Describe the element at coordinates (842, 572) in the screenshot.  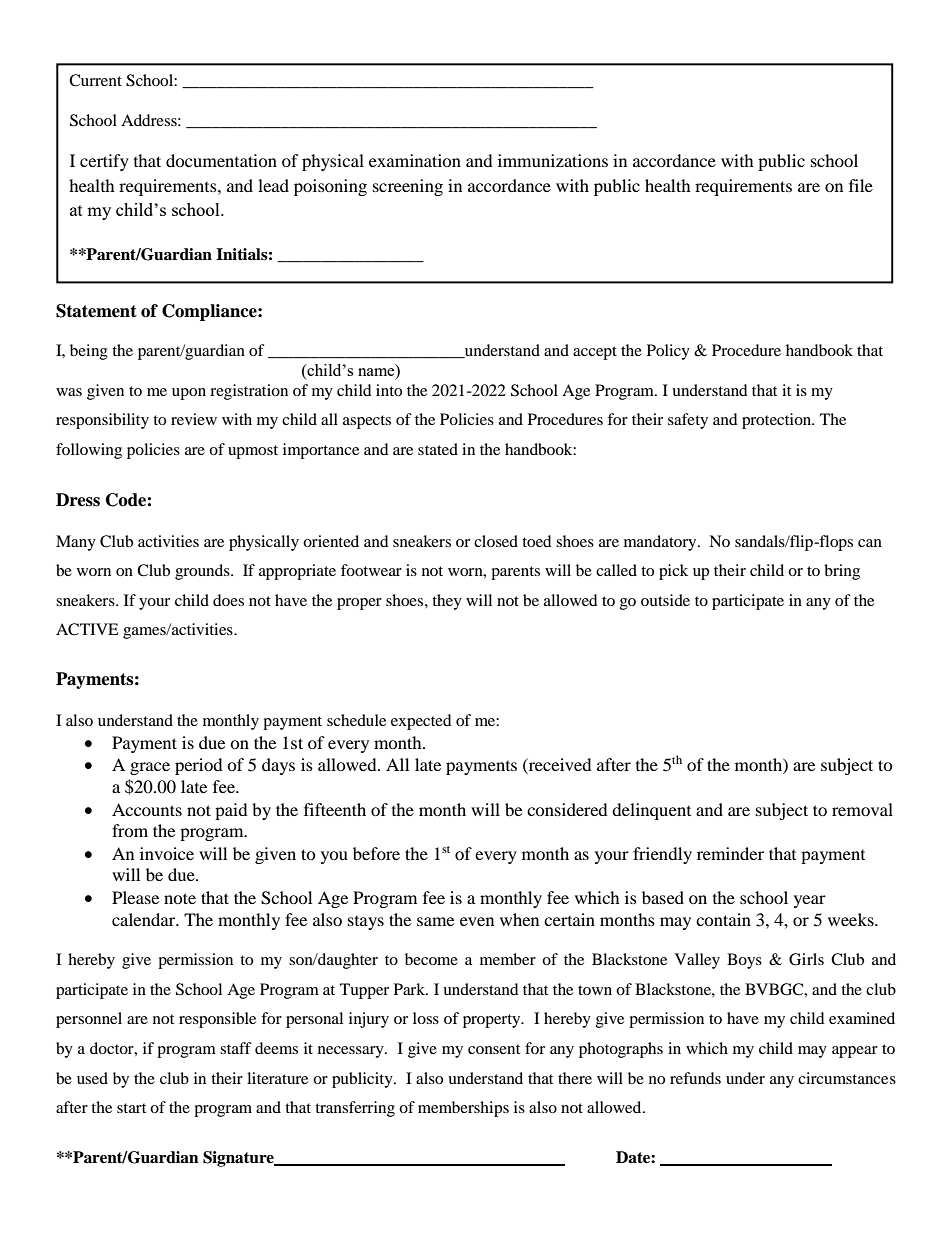
I see `bring` at that location.
